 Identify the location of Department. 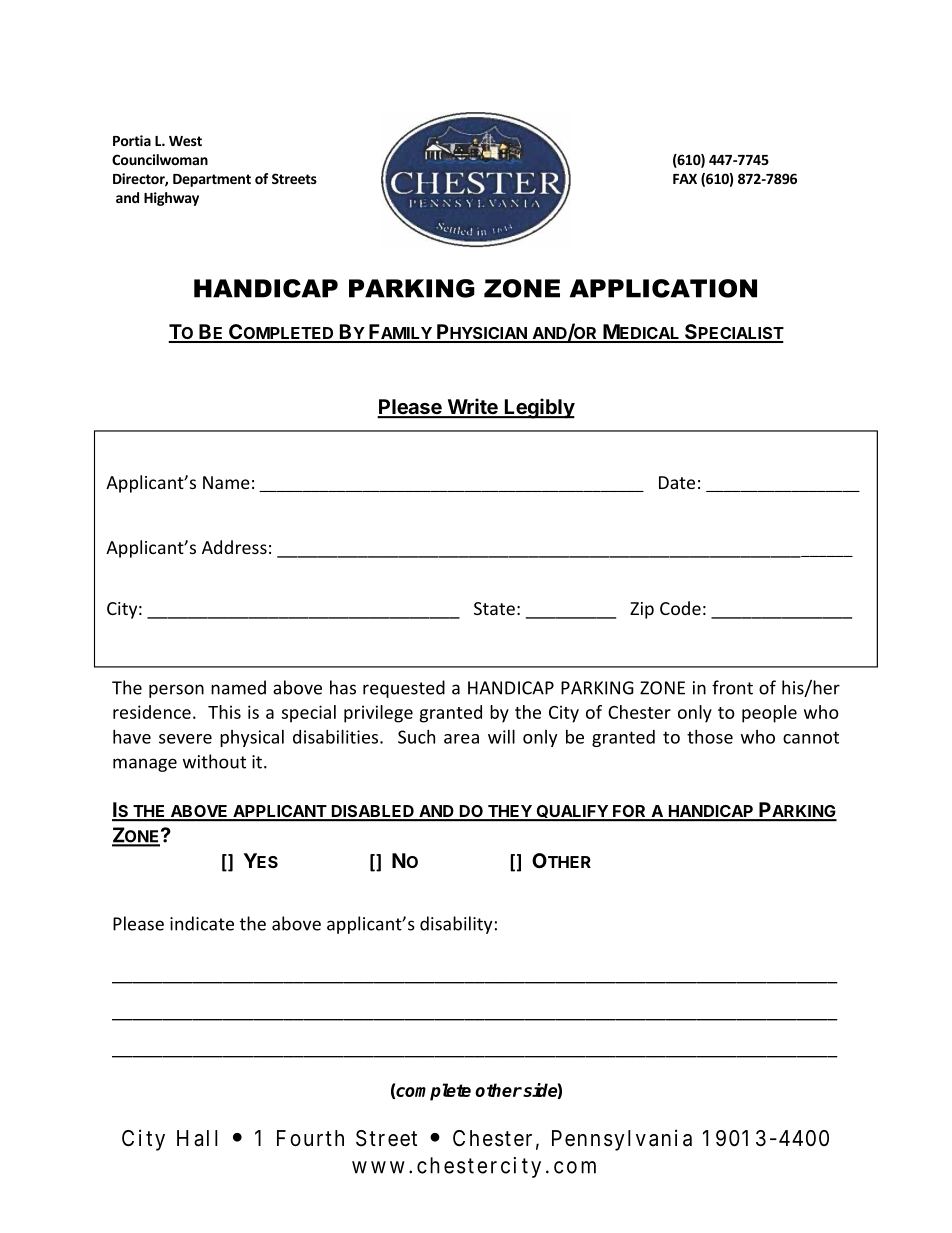
(212, 180).
